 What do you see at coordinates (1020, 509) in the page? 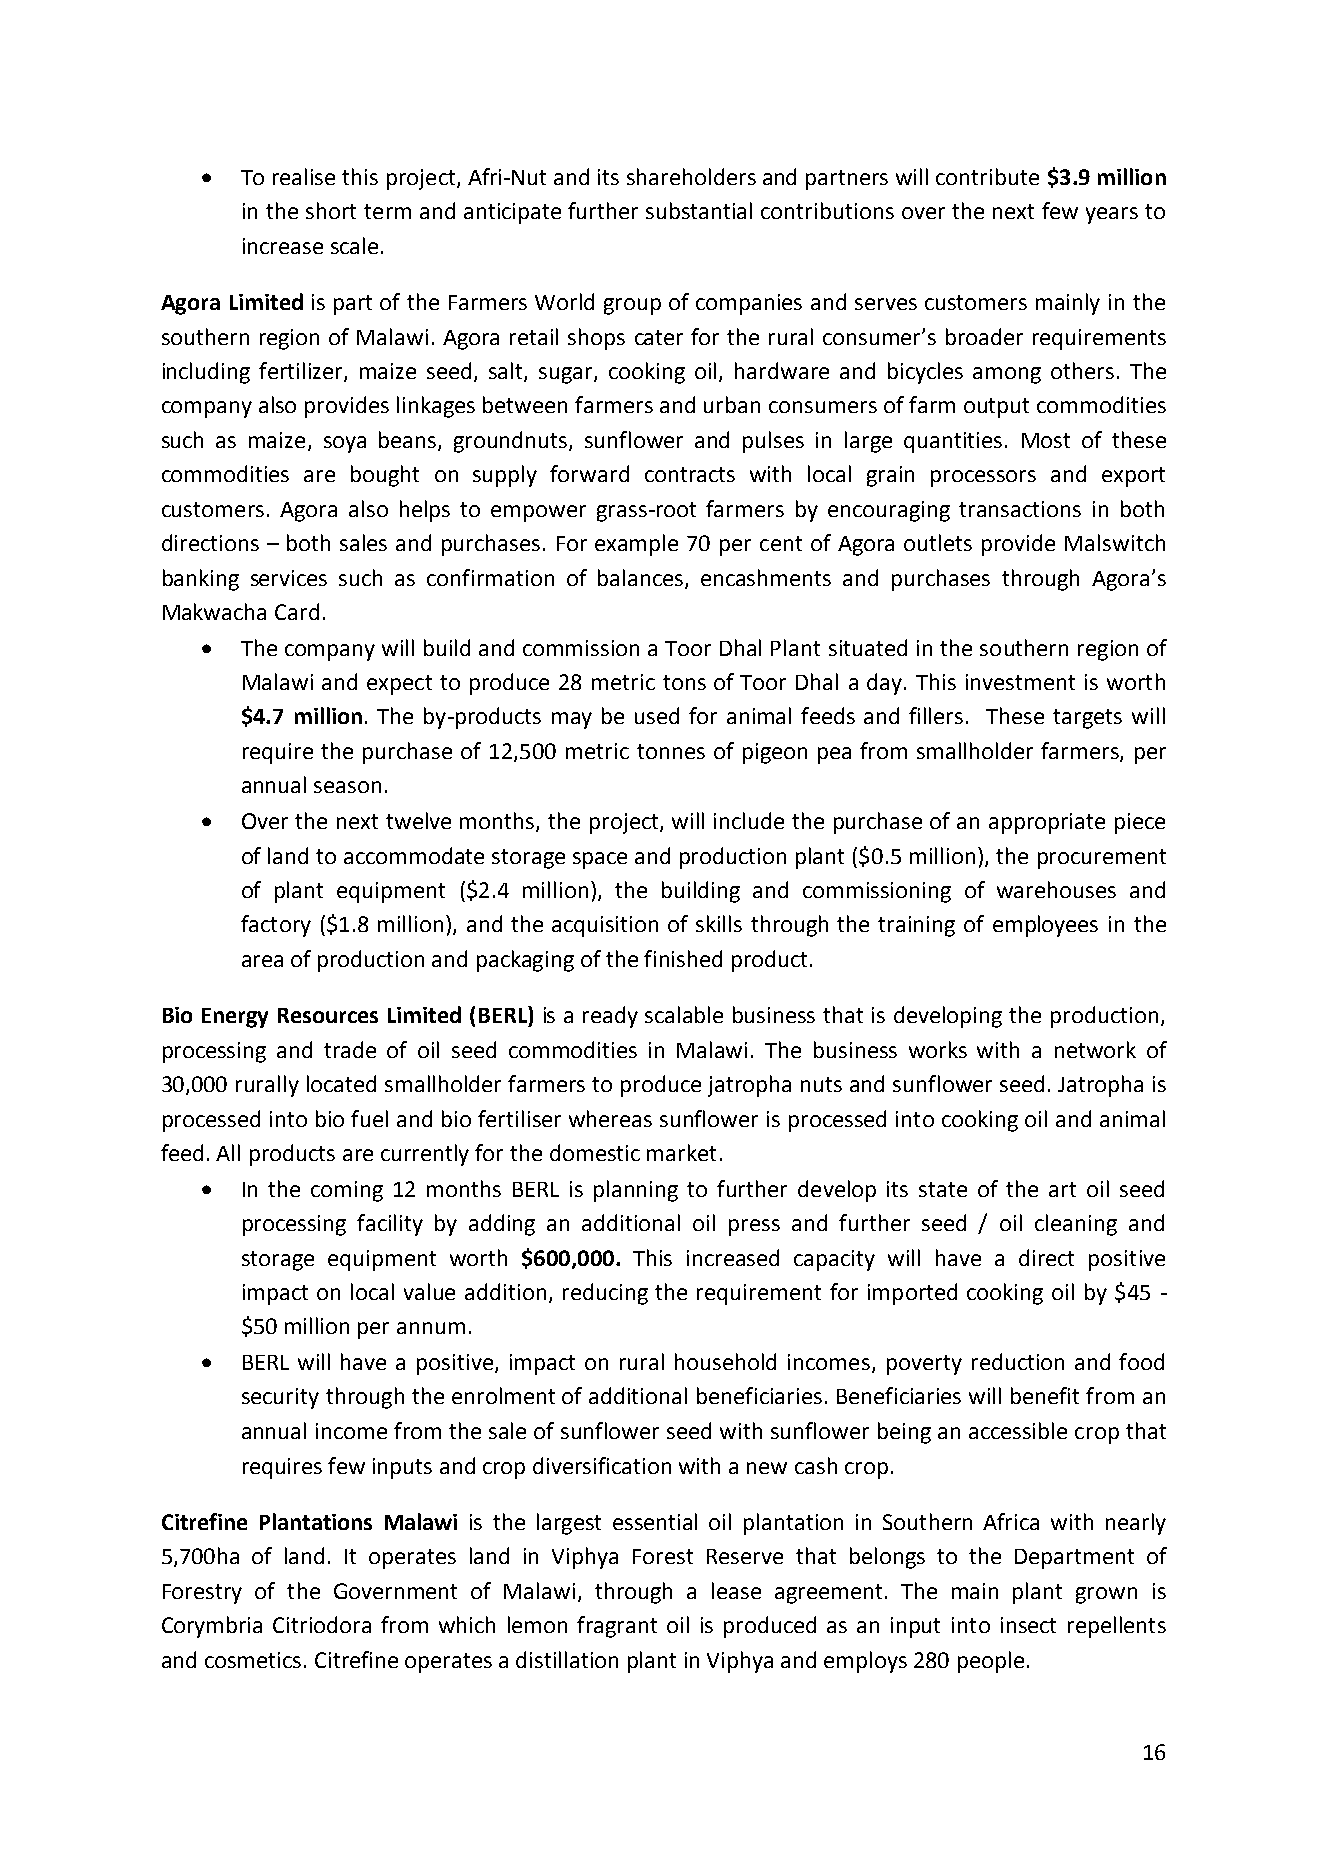
I see `transactions` at bounding box center [1020, 509].
